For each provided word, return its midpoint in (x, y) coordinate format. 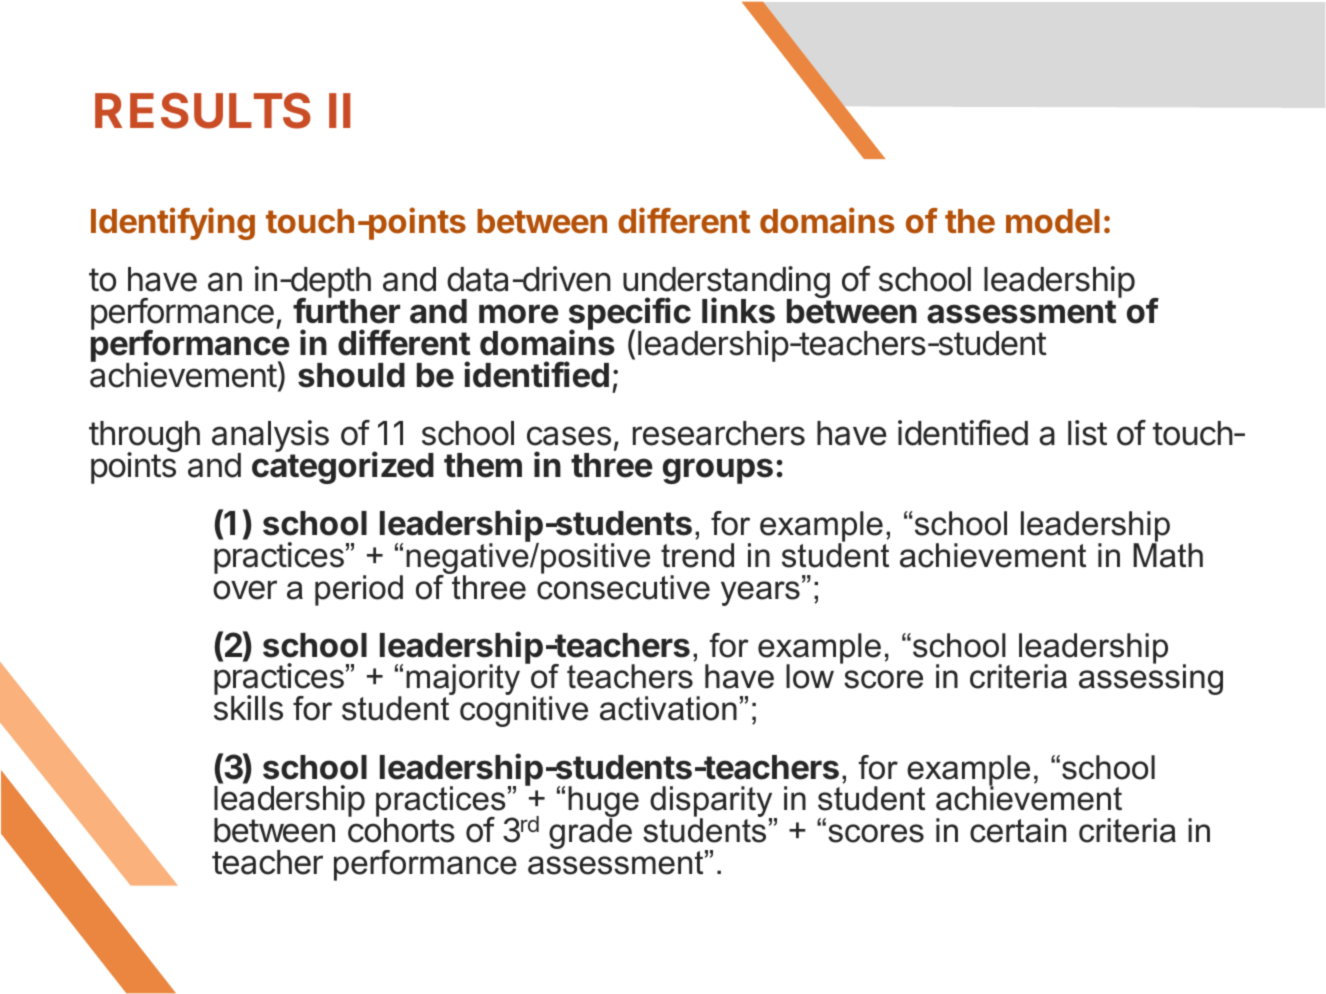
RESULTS (203, 111)
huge (603, 803)
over (245, 590)
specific (630, 315)
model (1053, 221)
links (738, 310)
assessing (1151, 678)
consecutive (623, 586)
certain (1018, 830)
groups (718, 471)
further (346, 310)
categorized (343, 467)
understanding (727, 283)
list (1087, 433)
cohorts (401, 829)
